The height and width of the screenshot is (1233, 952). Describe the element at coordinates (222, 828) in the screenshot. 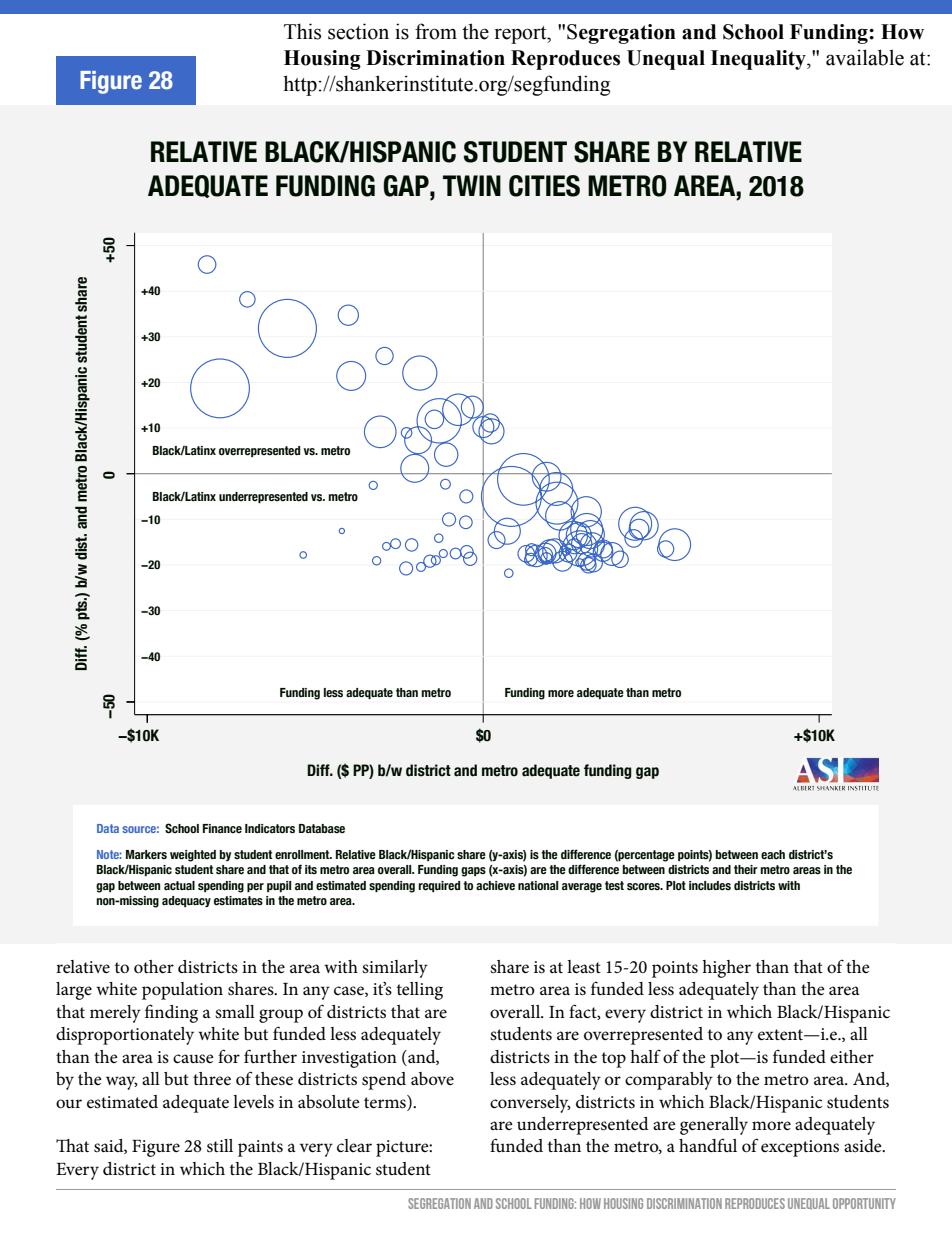

I see `Finance` at that location.
